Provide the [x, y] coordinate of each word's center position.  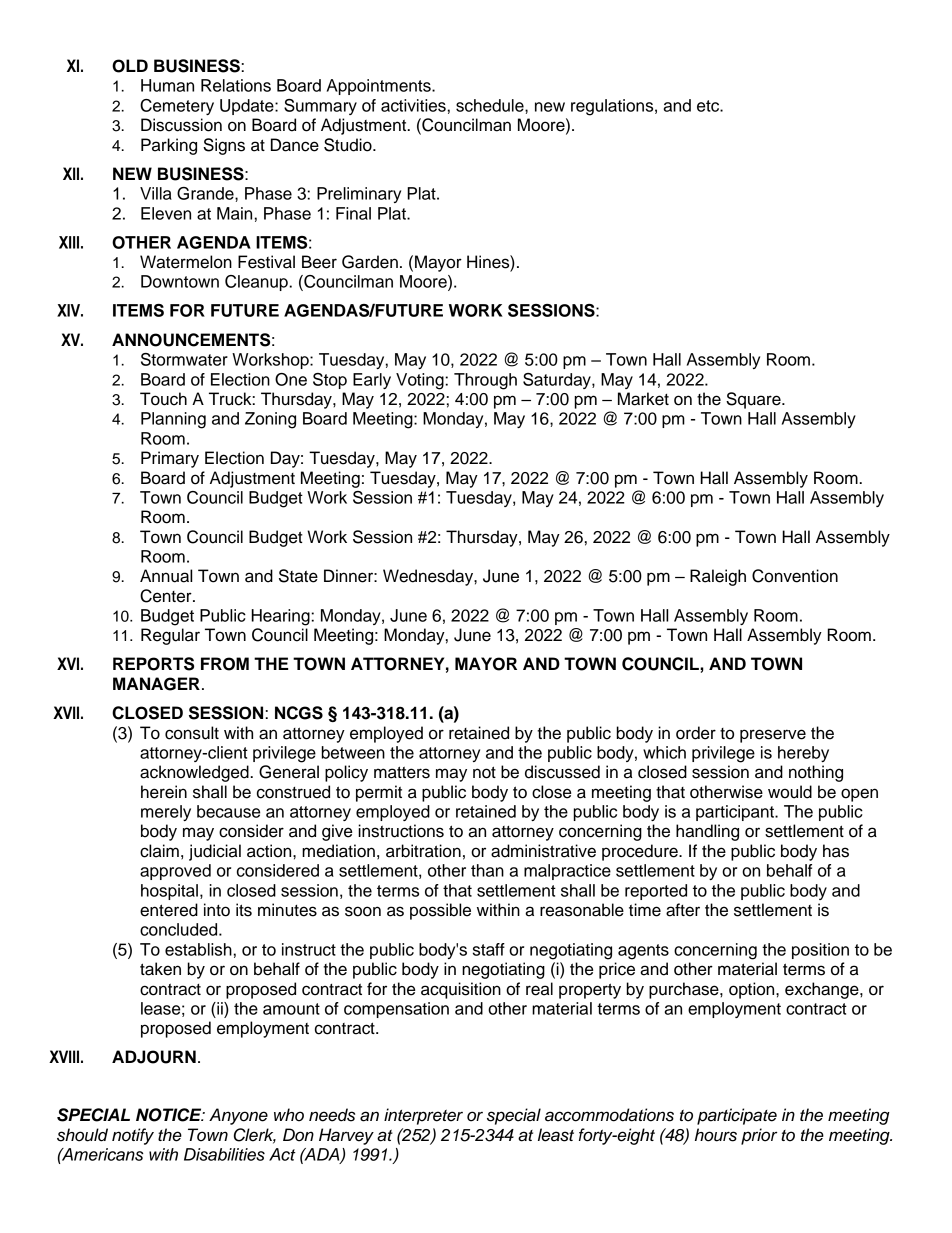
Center [167, 596]
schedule [491, 105]
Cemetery [177, 107]
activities [413, 105]
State [298, 576]
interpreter [423, 1116]
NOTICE [170, 1115]
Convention [795, 576]
